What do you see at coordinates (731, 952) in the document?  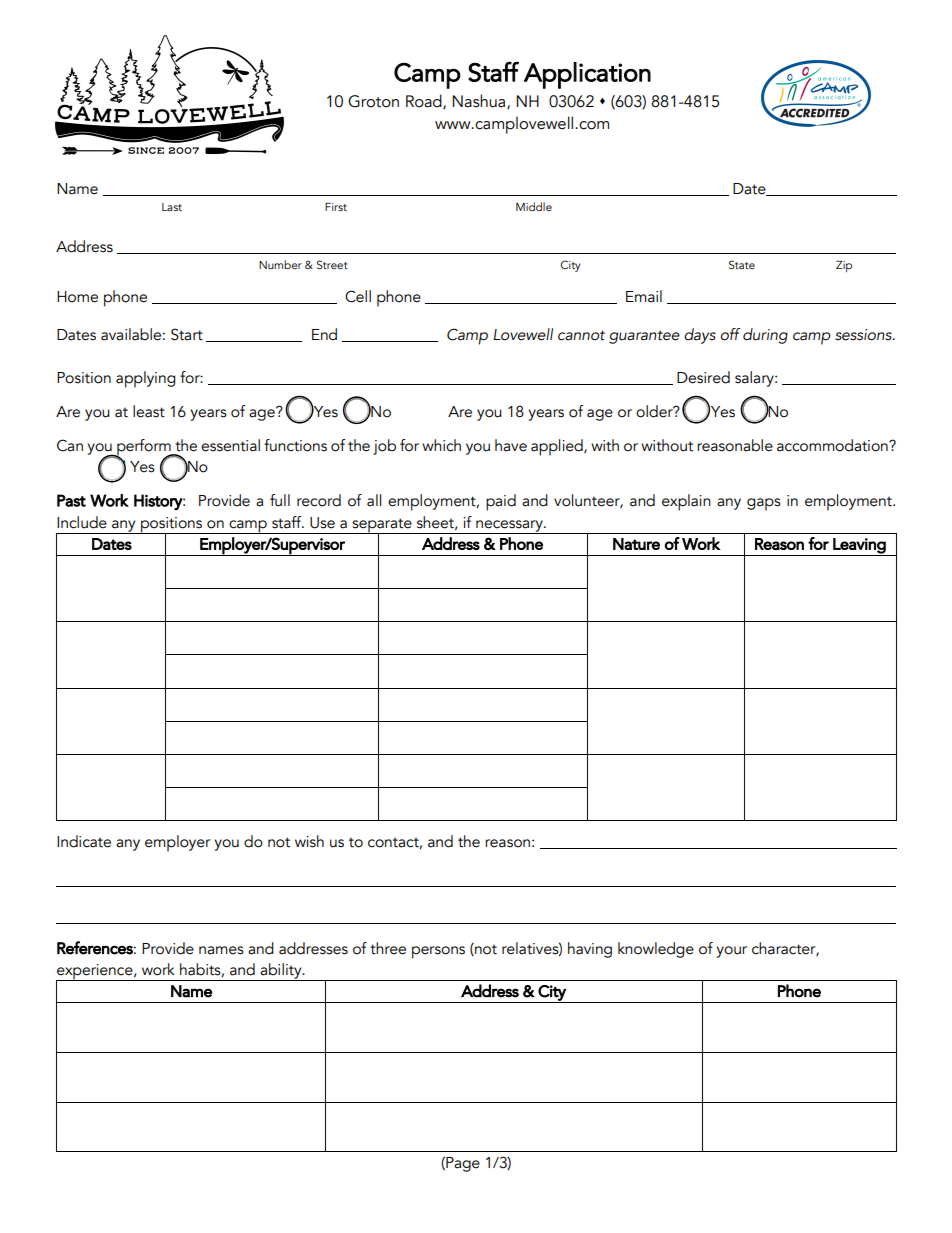 I see `your` at bounding box center [731, 952].
